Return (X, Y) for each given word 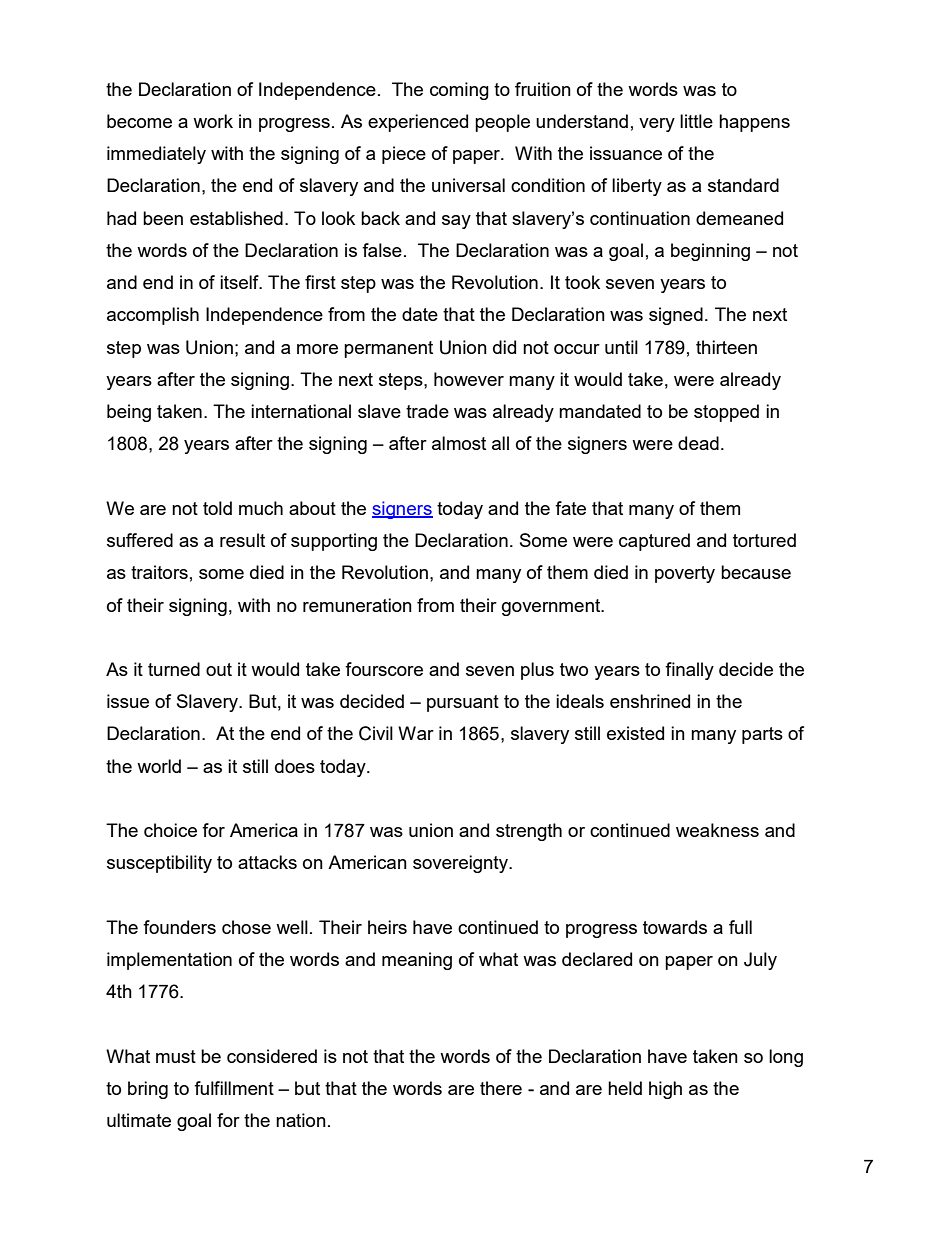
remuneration (357, 605)
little (696, 121)
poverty (685, 574)
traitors (159, 572)
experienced (418, 123)
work (213, 121)
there (501, 1088)
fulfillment (234, 1088)
